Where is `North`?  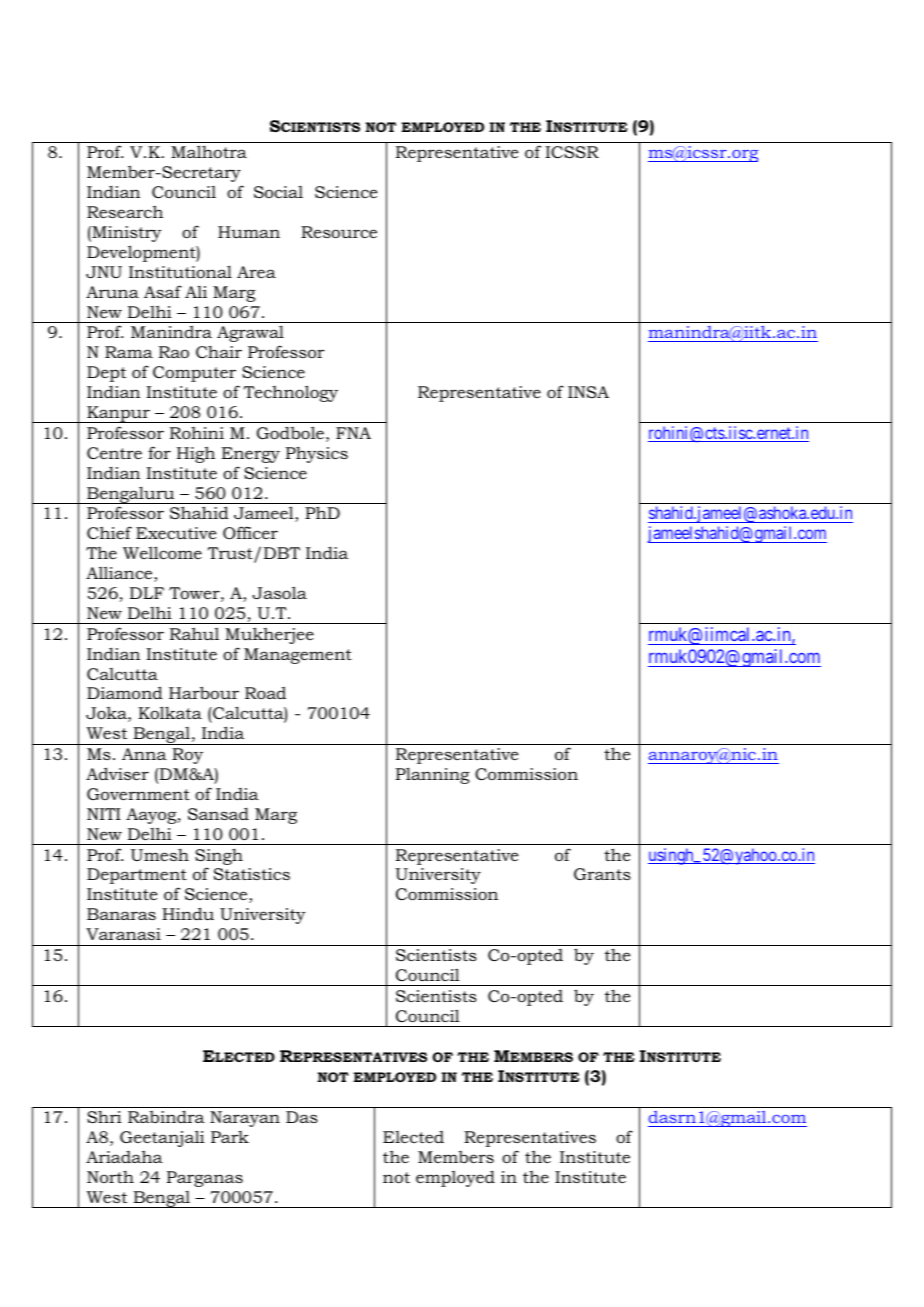 North is located at coordinates (110, 1176).
